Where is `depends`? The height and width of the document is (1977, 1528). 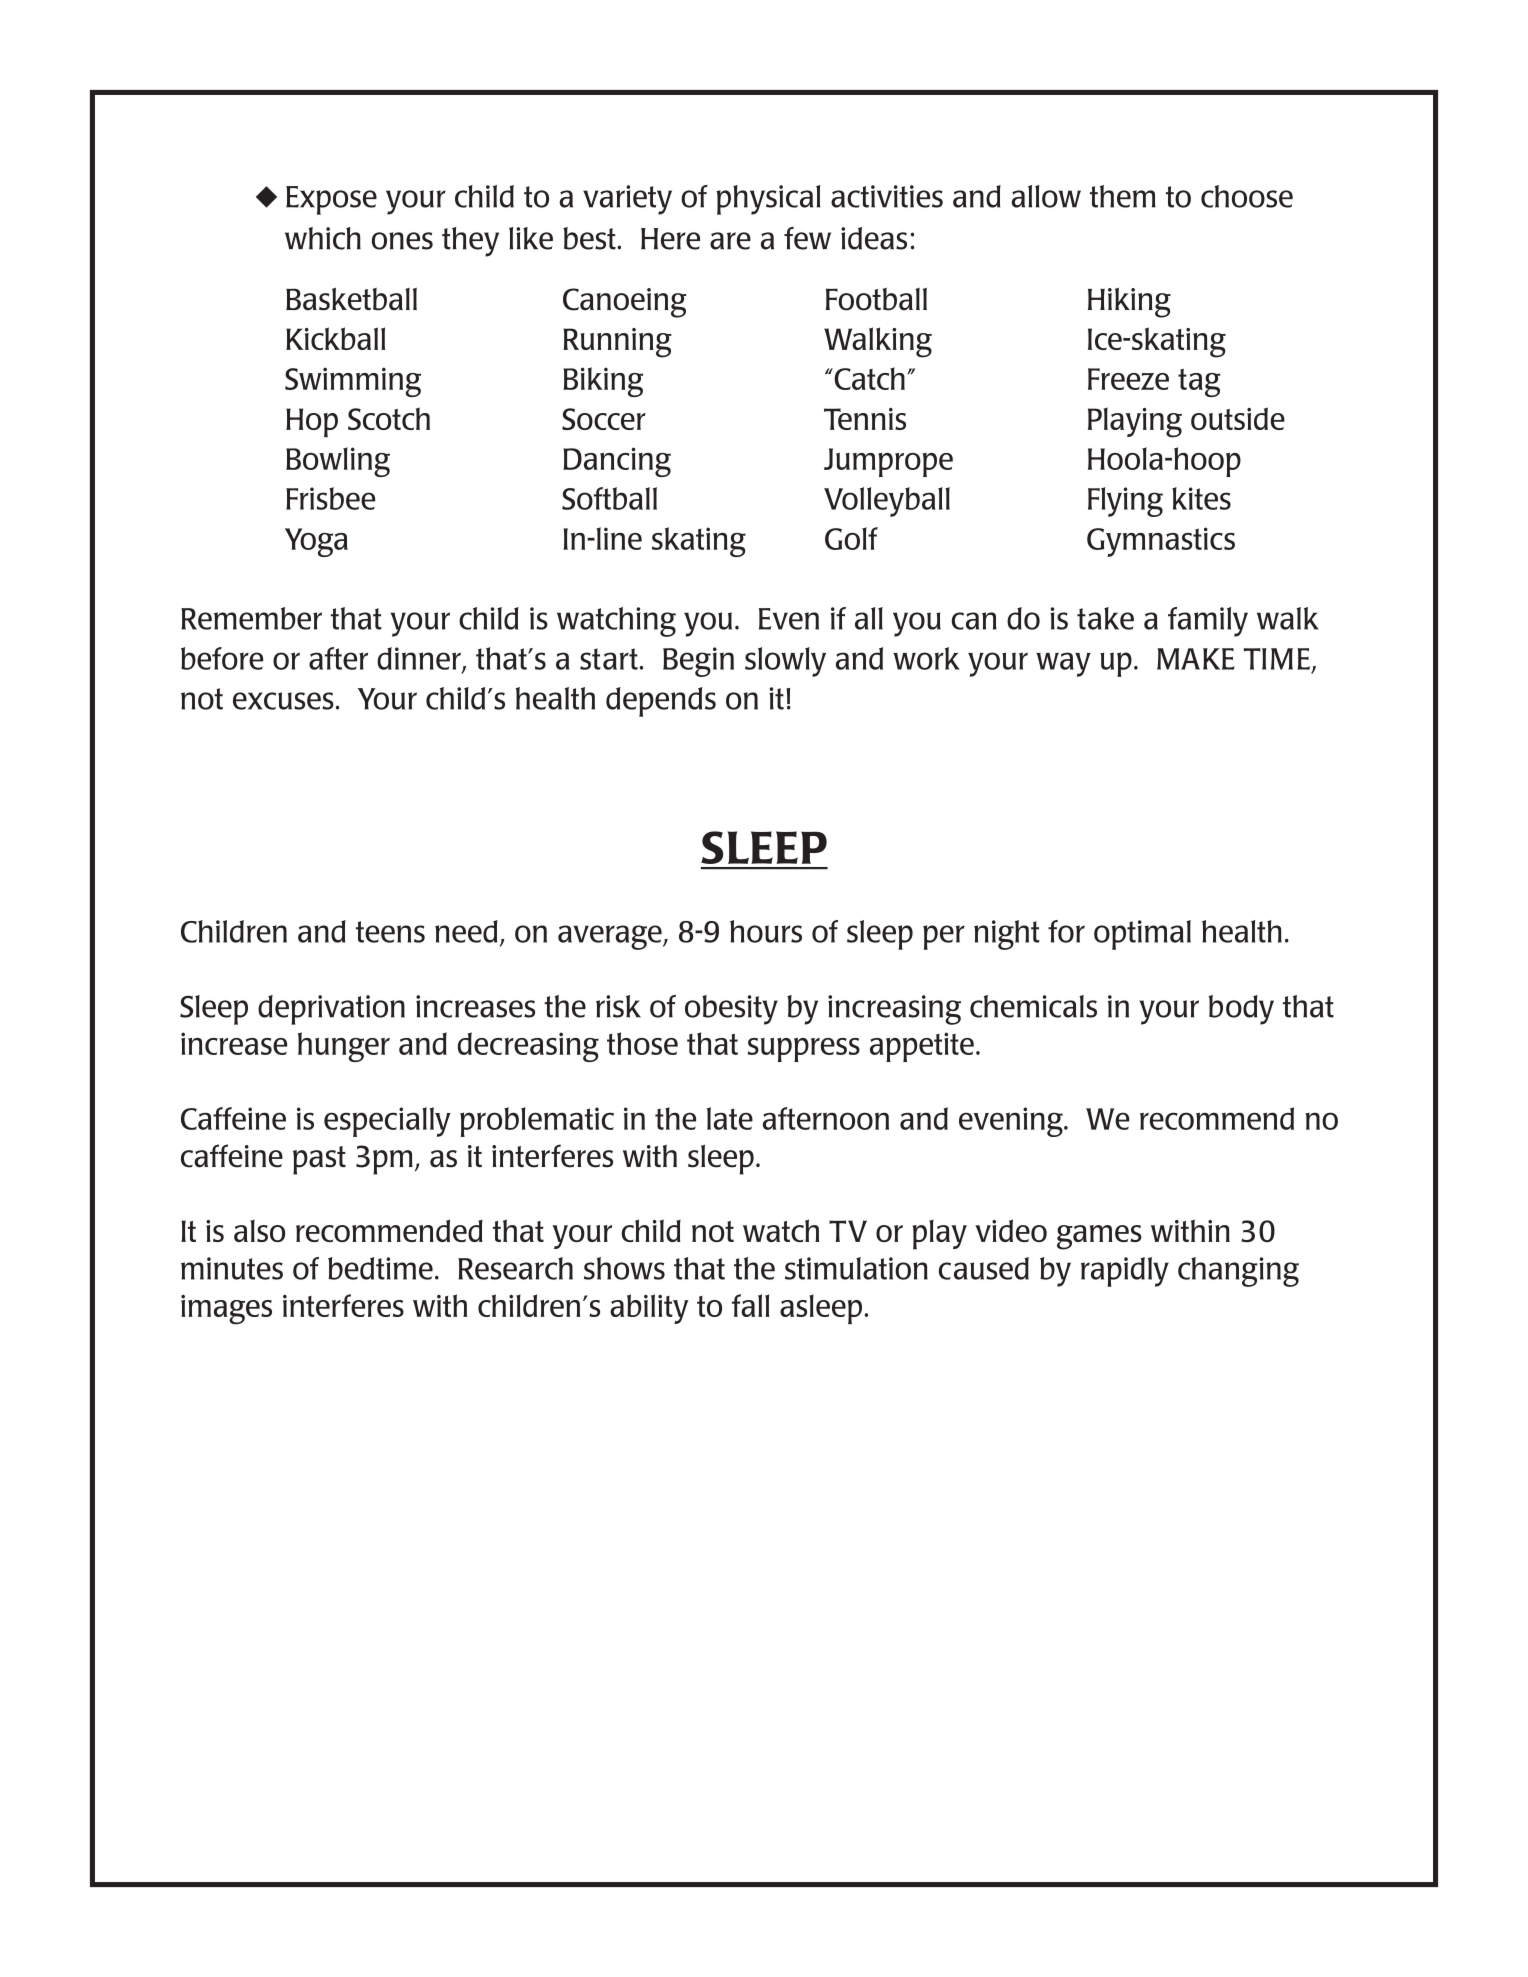
depends is located at coordinates (661, 702).
